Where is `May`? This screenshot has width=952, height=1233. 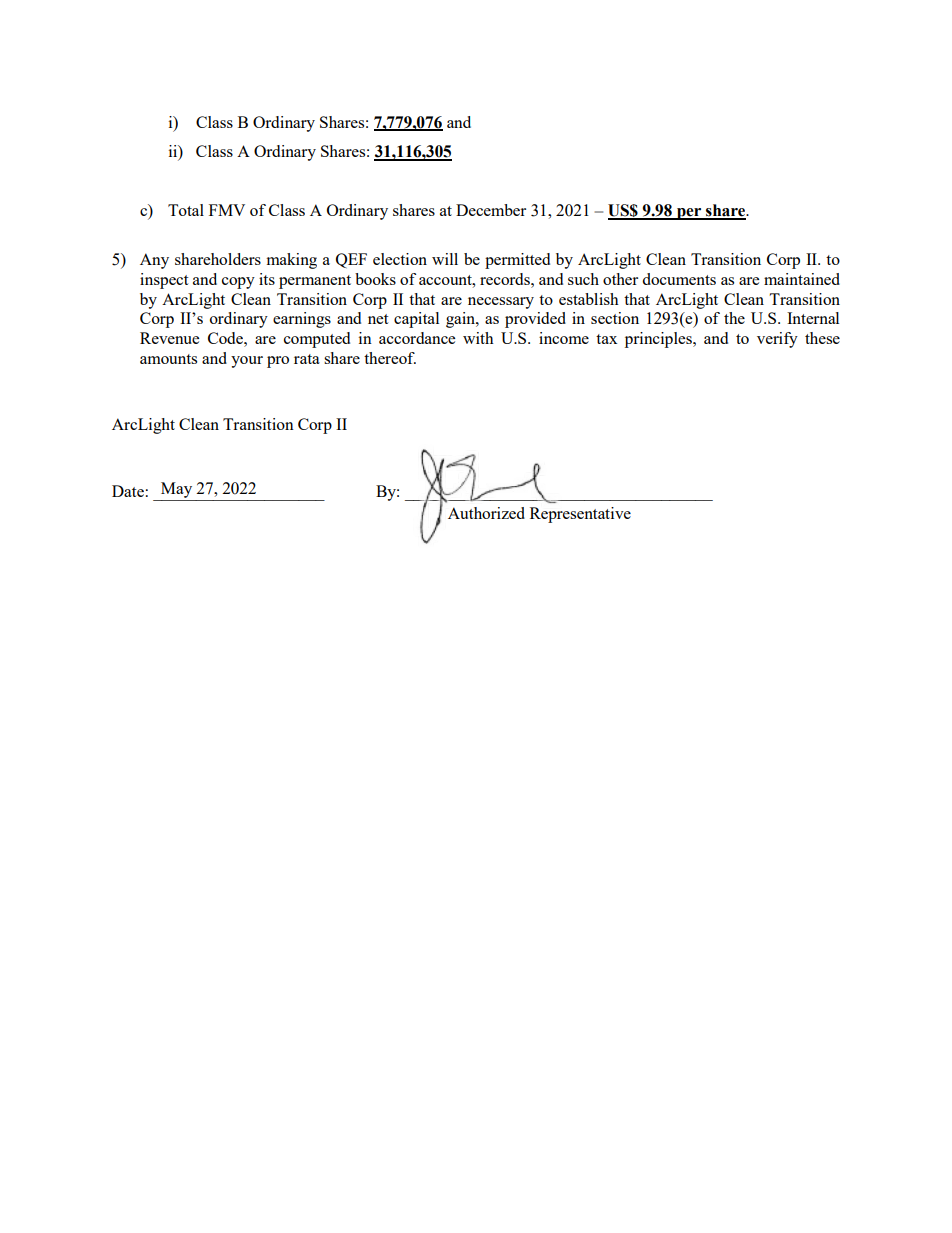 May is located at coordinates (176, 490).
